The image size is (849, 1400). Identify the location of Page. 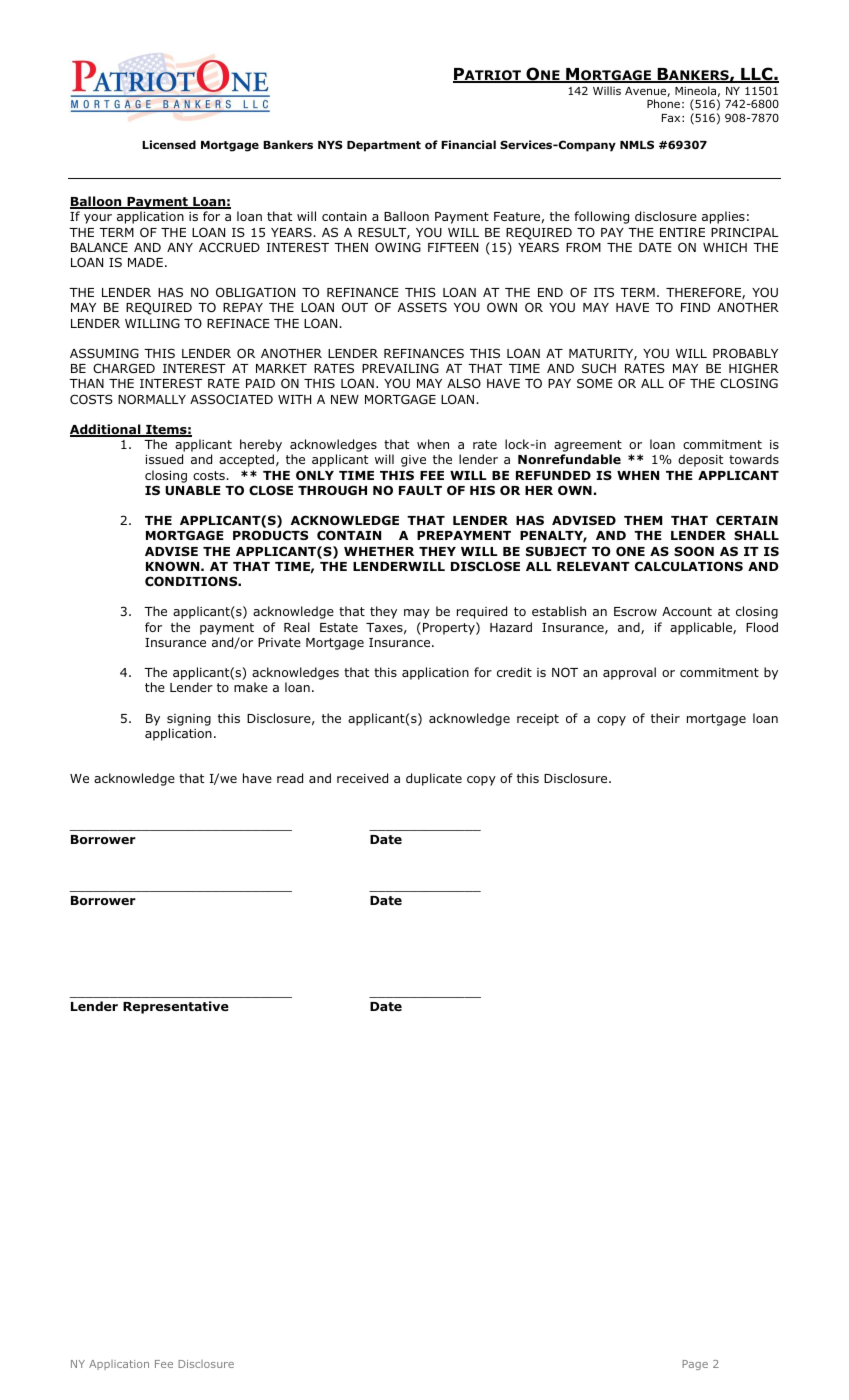
(695, 1365).
